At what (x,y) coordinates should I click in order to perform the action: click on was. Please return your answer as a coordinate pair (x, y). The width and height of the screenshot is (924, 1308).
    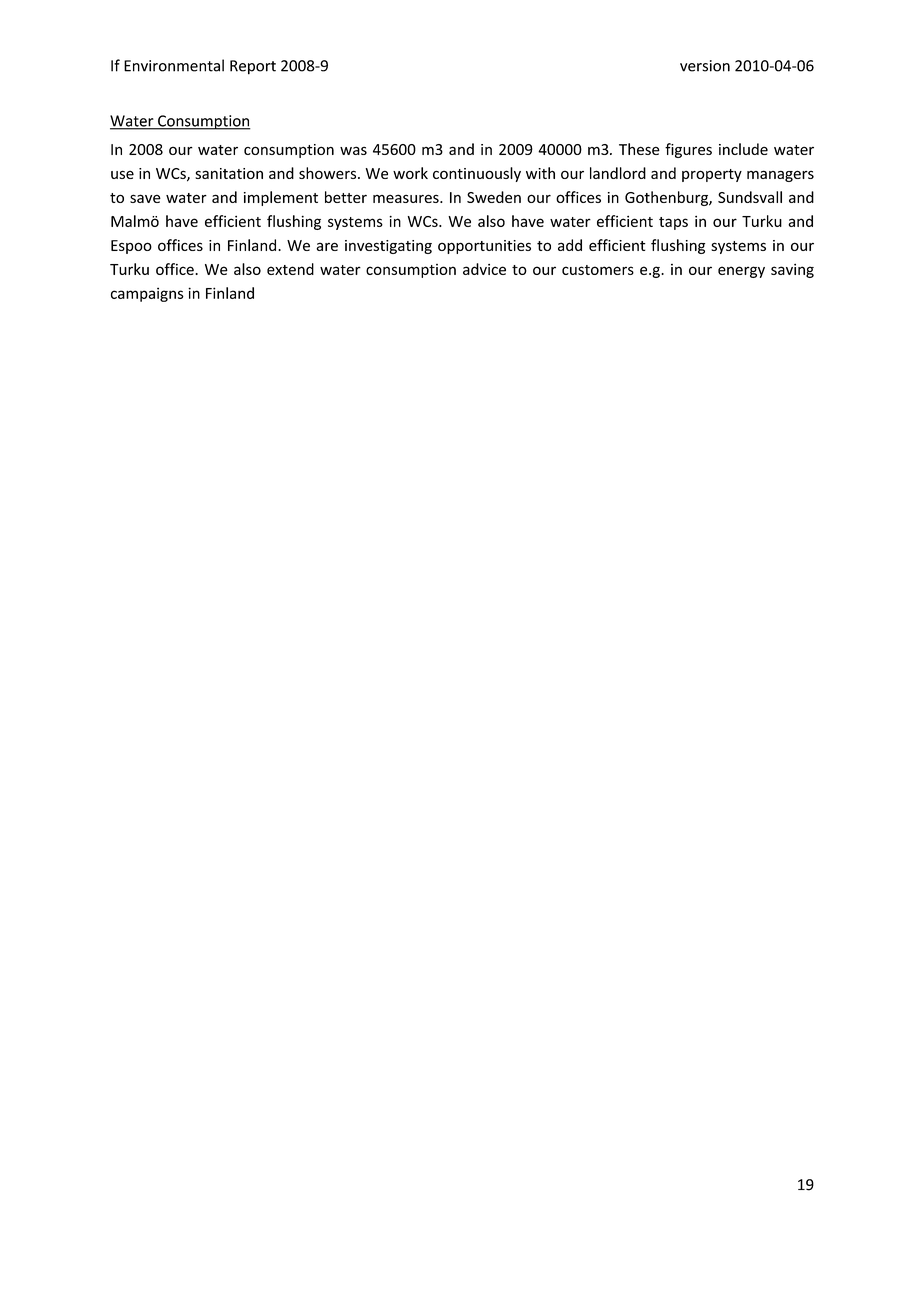
    Looking at the image, I should click on (353, 150).
